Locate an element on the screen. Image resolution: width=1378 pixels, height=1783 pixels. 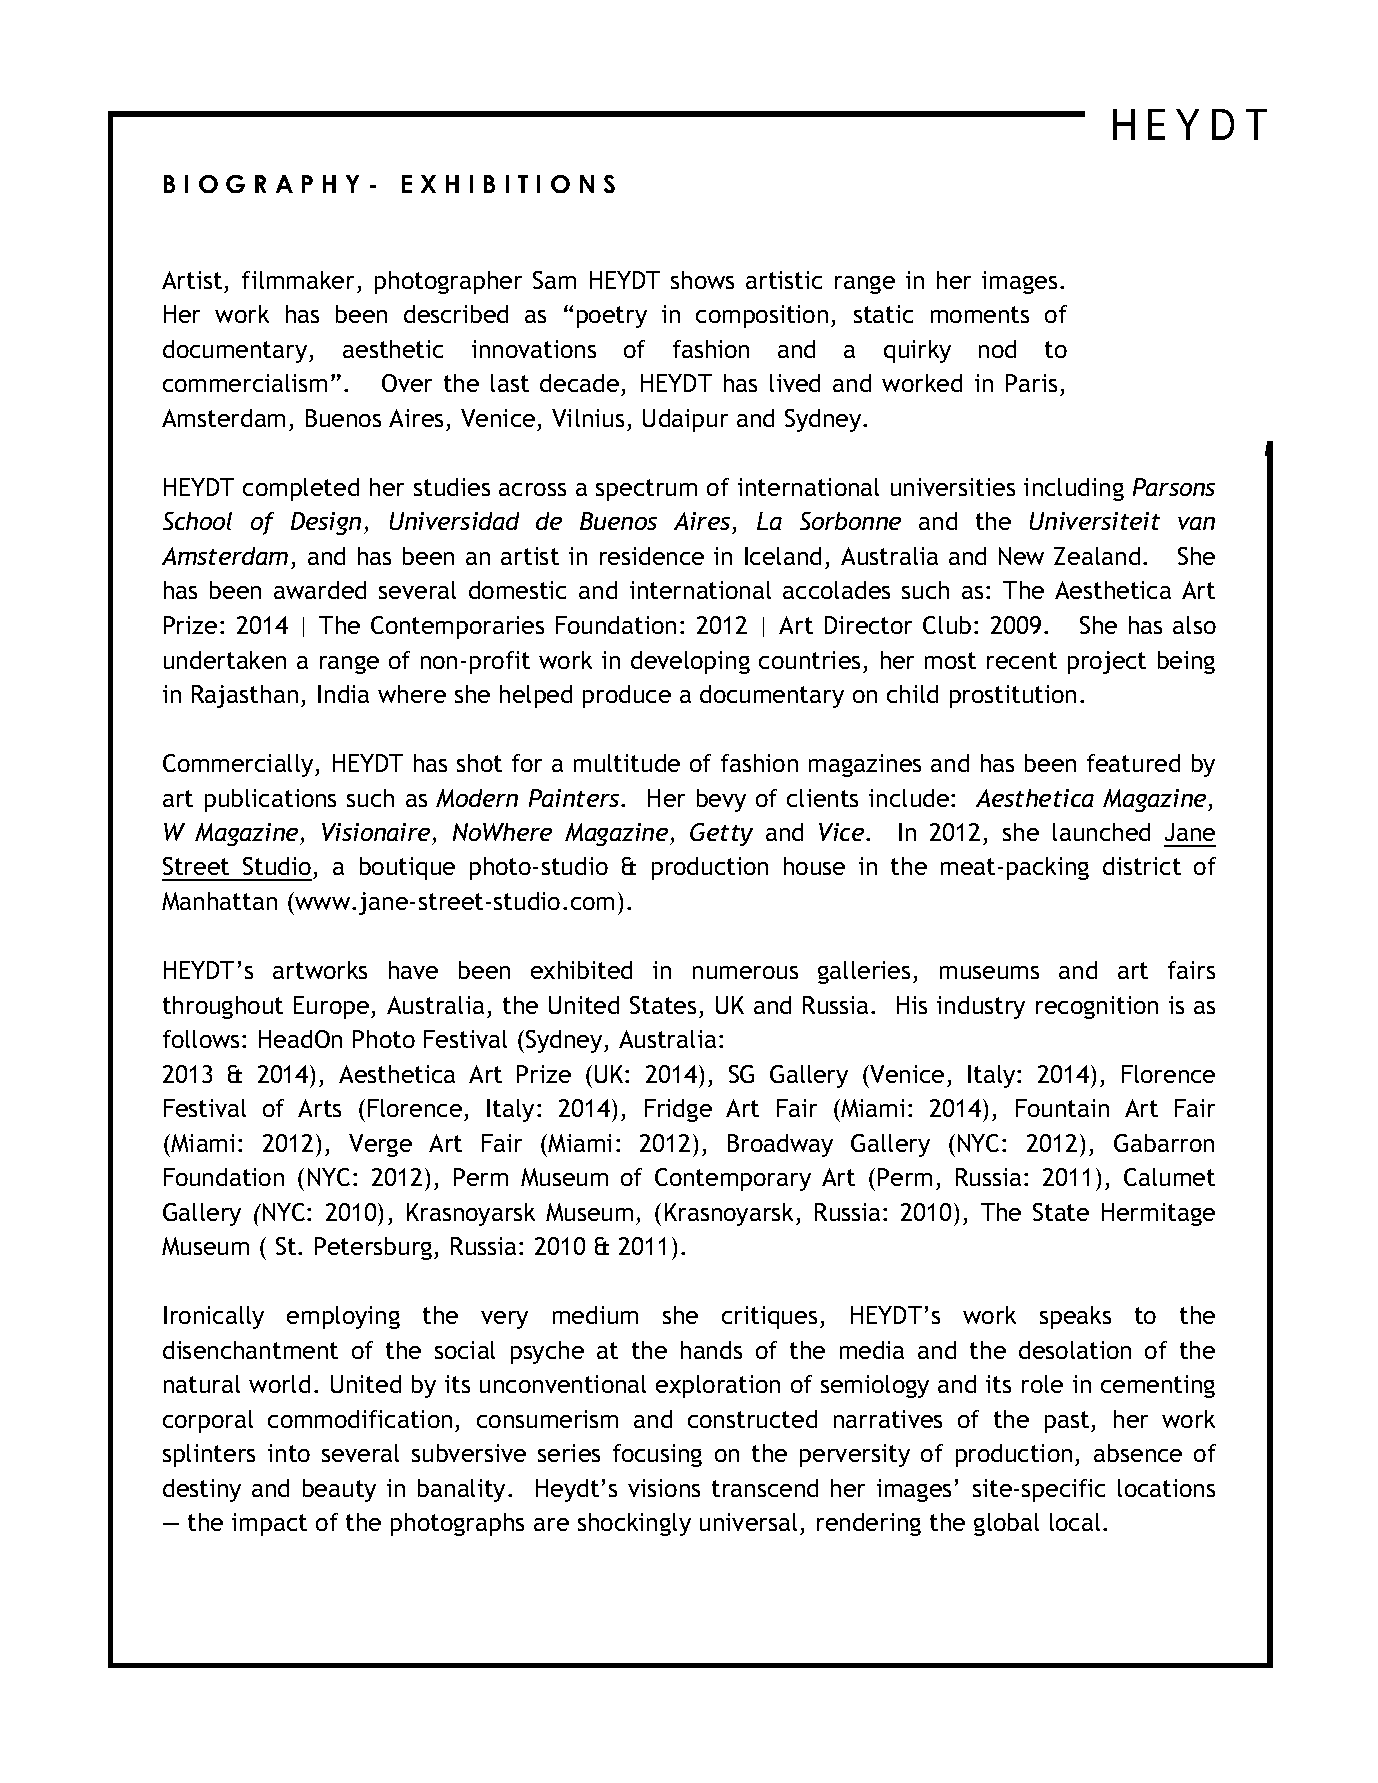
Europe is located at coordinates (331, 1007).
